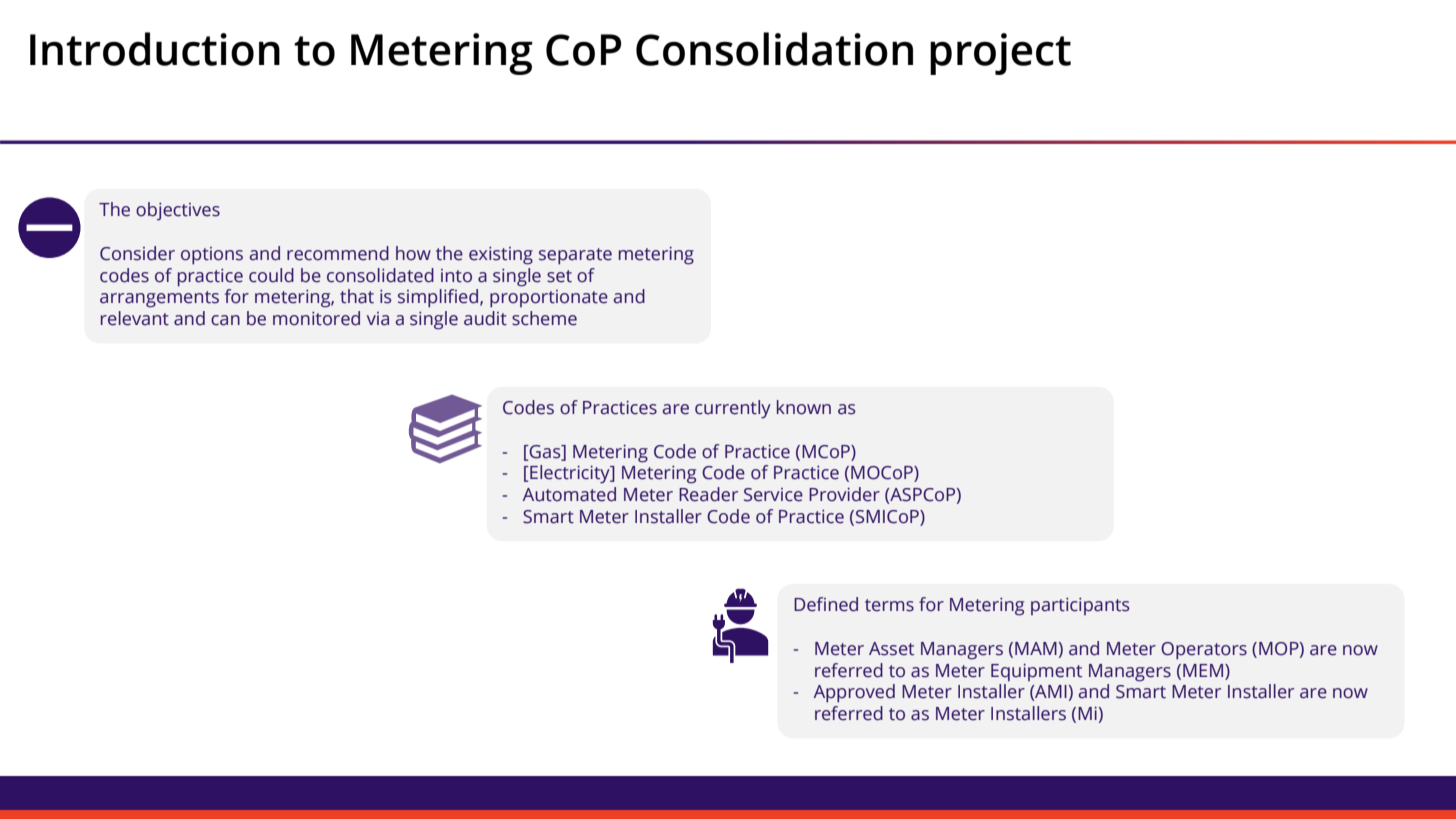  What do you see at coordinates (1036, 672) in the document?
I see `Equipment` at bounding box center [1036, 672].
